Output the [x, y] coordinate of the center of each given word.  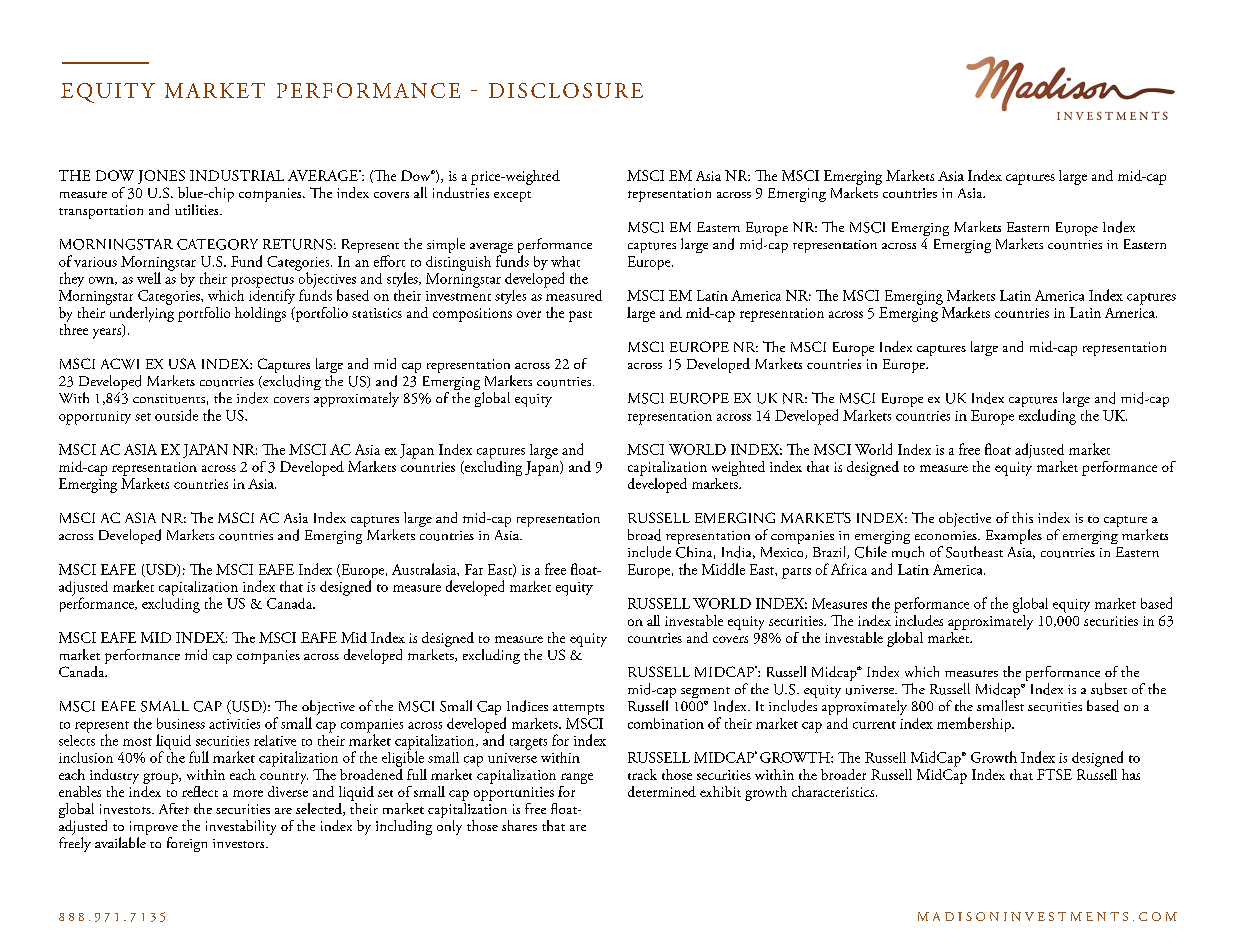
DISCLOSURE [566, 90]
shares [519, 825]
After [174, 808]
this [1022, 517]
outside [176, 415]
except [512, 196]
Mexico [783, 553]
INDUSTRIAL [237, 175]
